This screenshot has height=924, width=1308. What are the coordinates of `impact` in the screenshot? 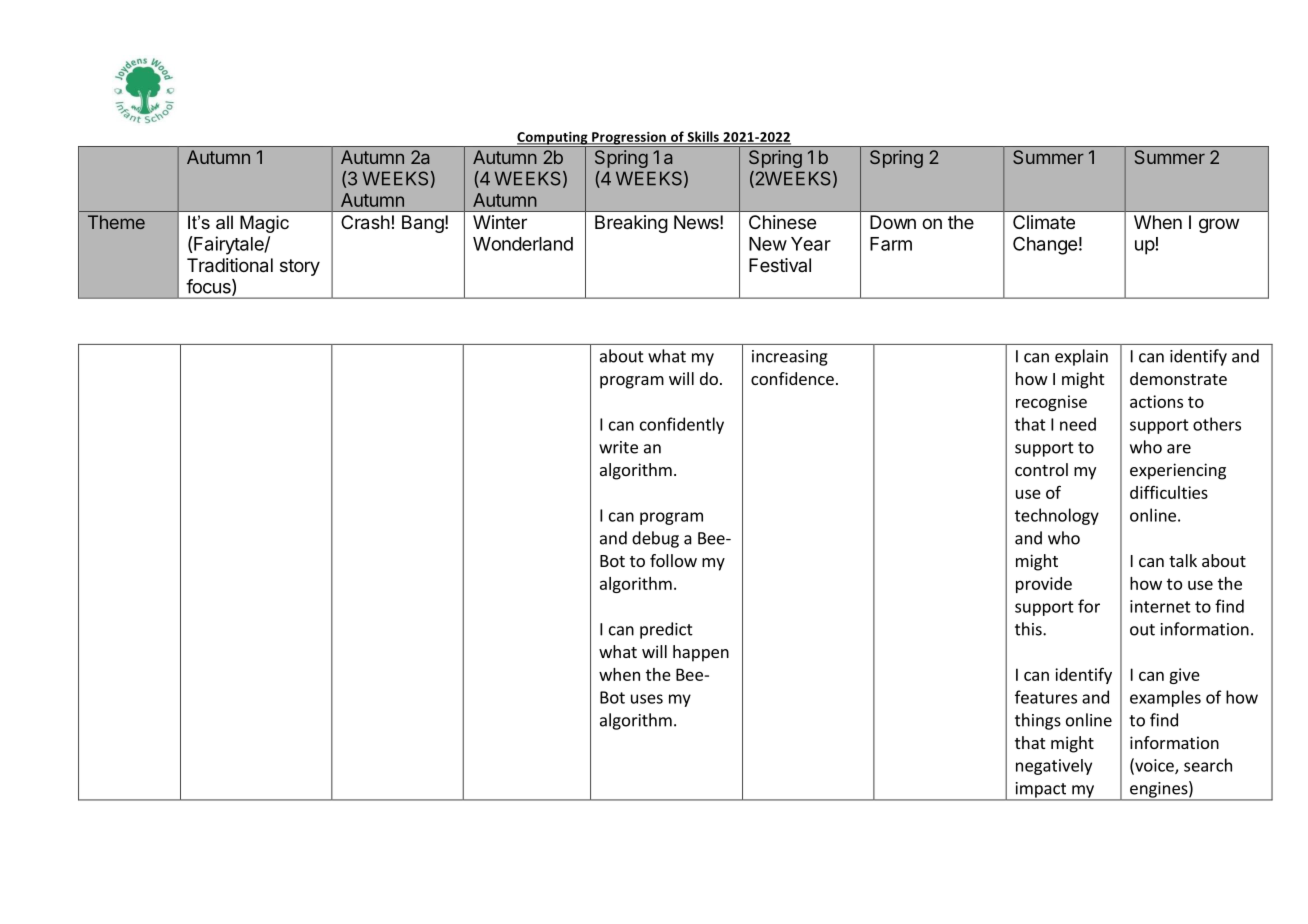 It's located at (1041, 791).
